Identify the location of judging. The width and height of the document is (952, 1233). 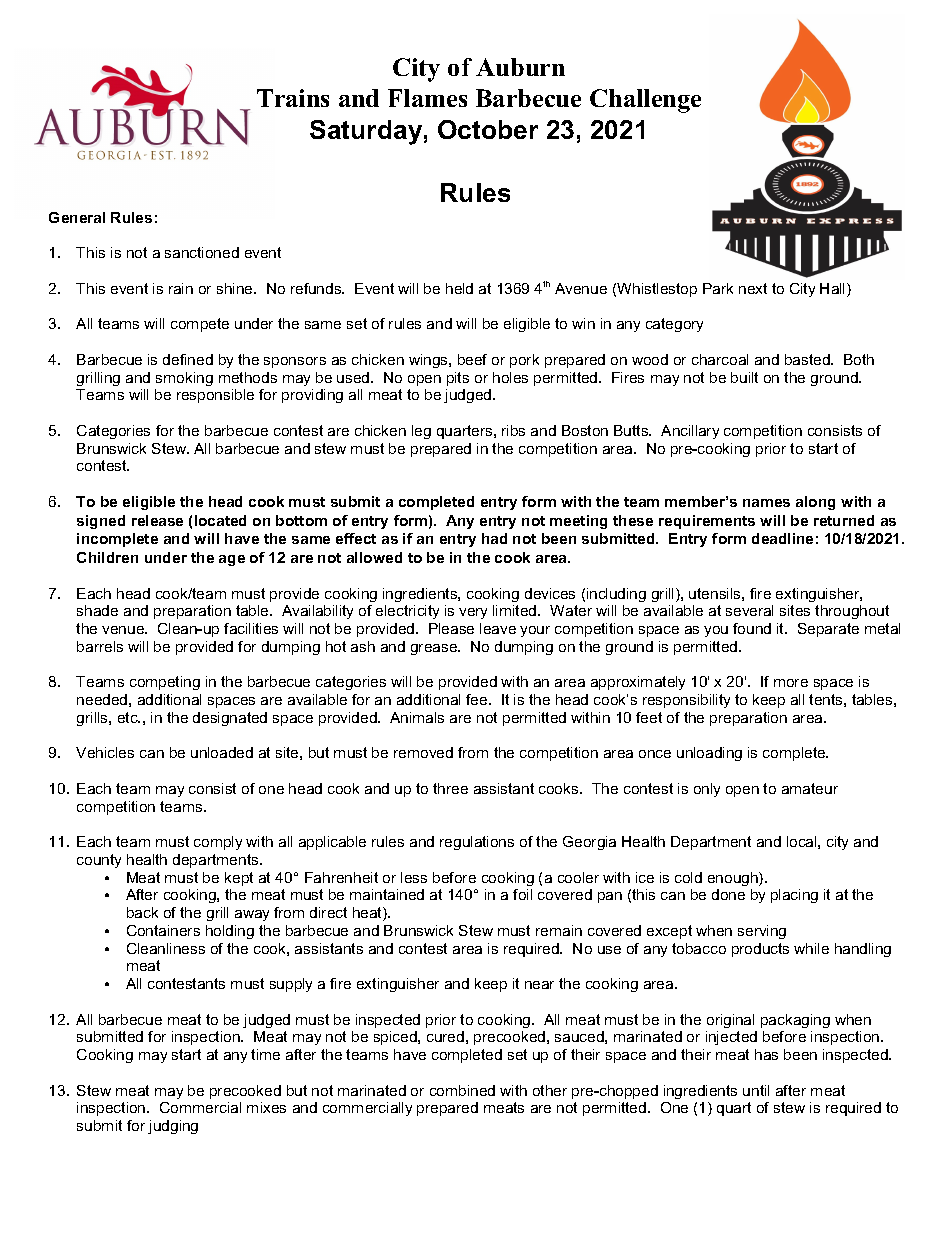
(173, 1127).
